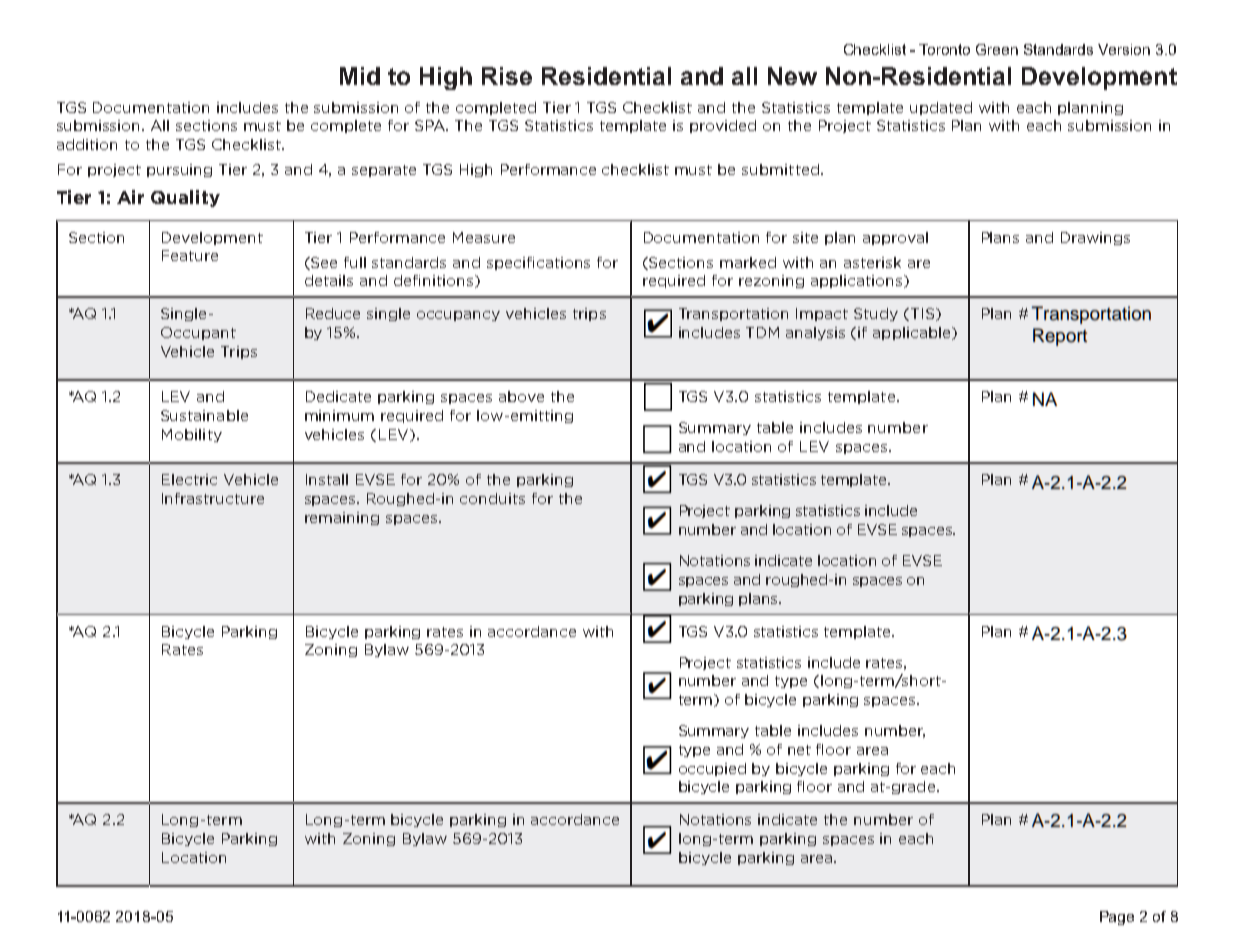  What do you see at coordinates (492, 498) in the image?
I see `conduits` at bounding box center [492, 498].
